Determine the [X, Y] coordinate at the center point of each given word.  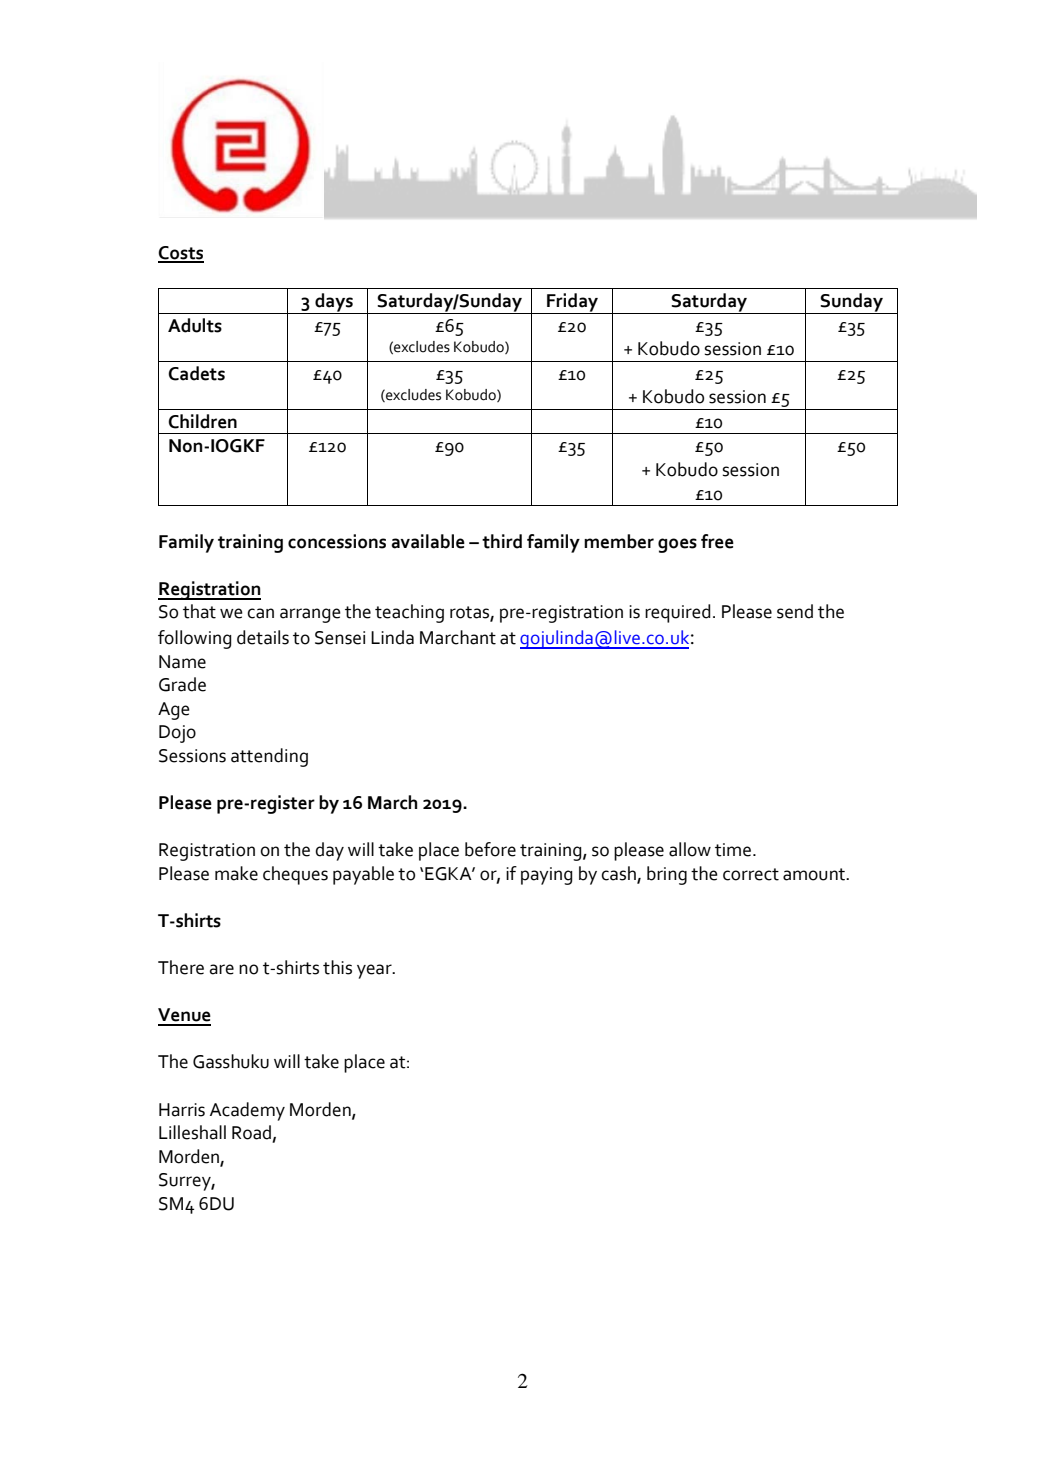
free [717, 541]
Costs [181, 254]
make [236, 873]
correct [751, 874]
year [375, 971]
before [490, 849]
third [502, 541]
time [733, 850]
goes [677, 545]
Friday [573, 303]
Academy [247, 1111]
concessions [337, 541]
